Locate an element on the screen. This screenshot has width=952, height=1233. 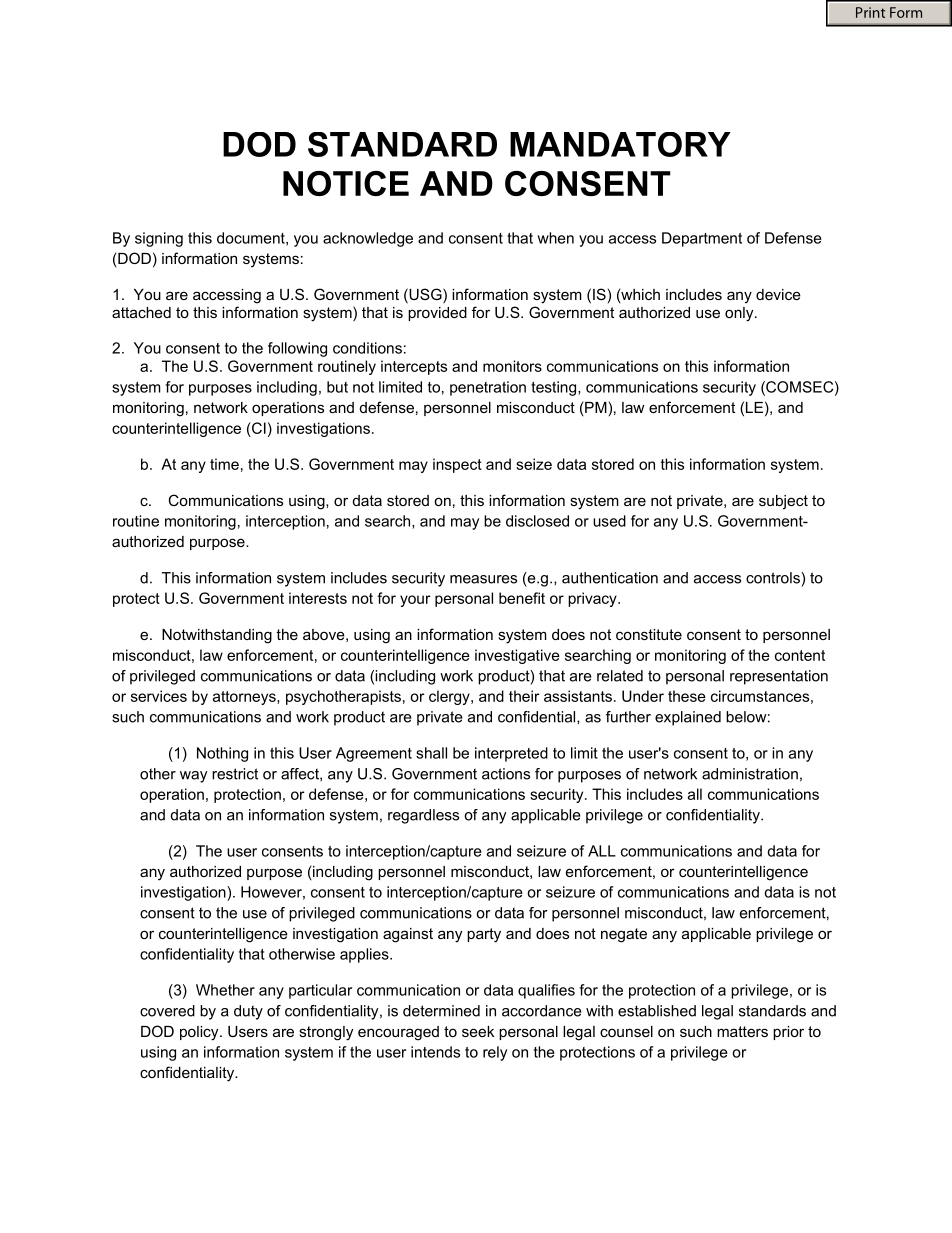
matters is located at coordinates (742, 1031).
